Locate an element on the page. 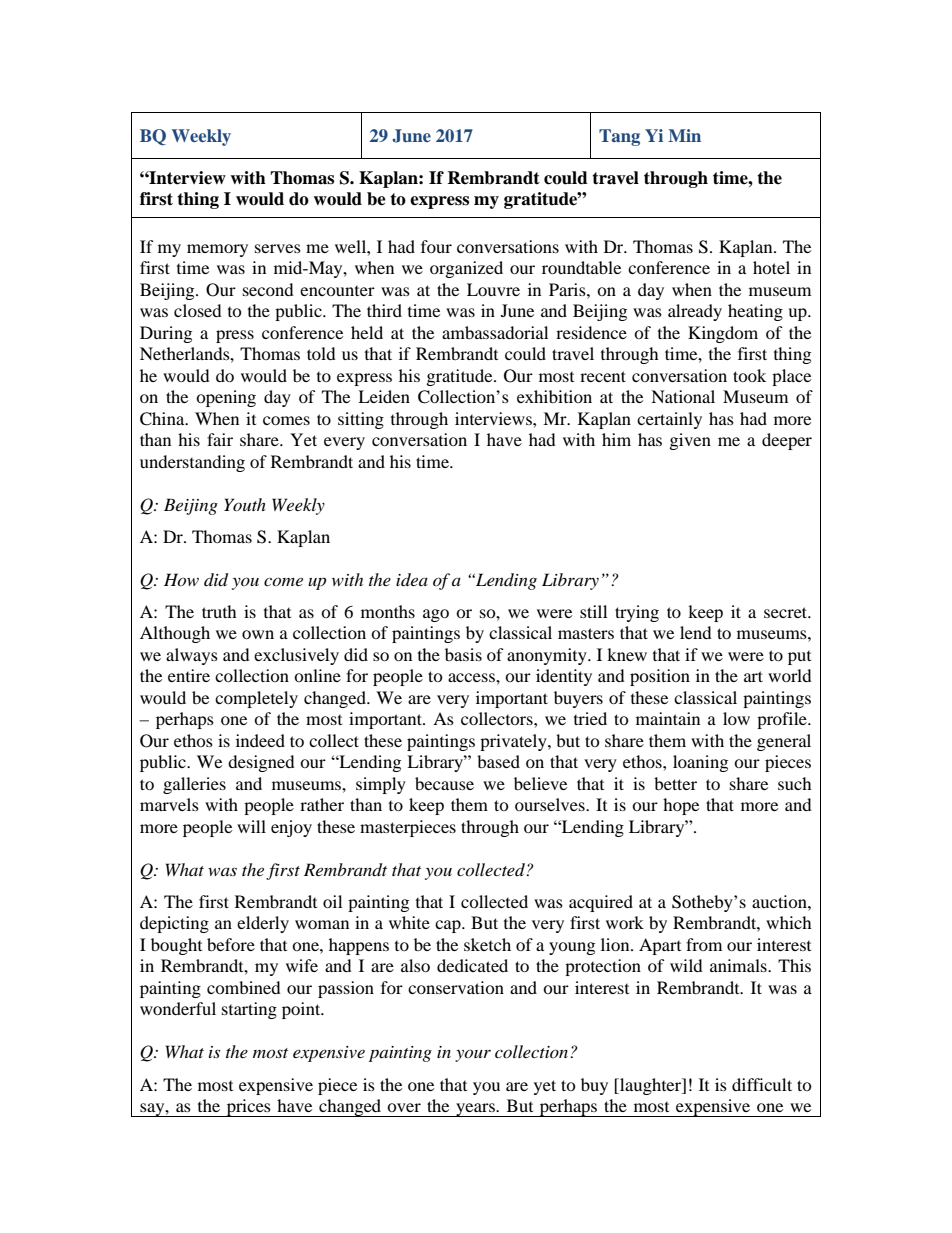  designed is located at coordinates (261, 763).
